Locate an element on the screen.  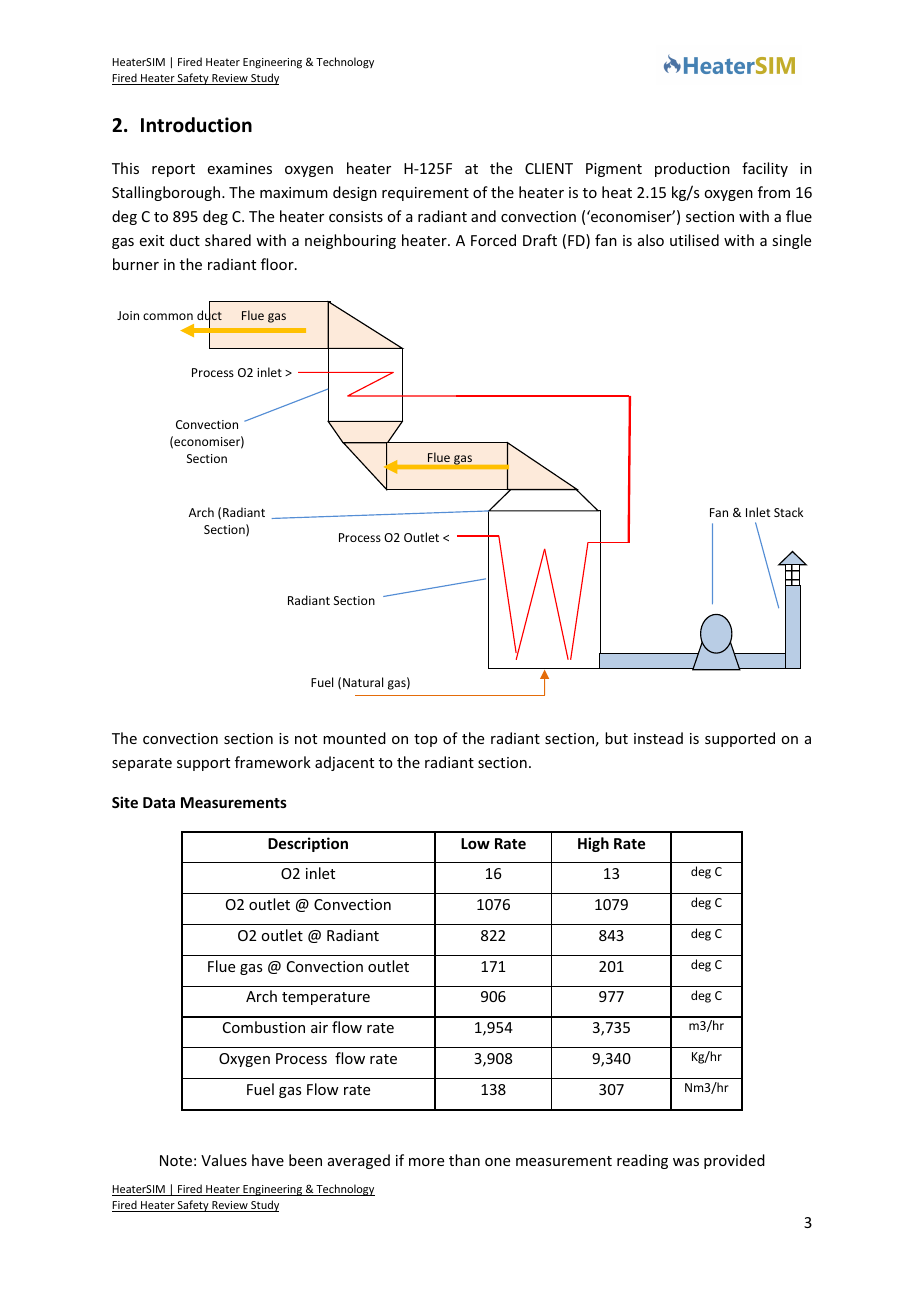
top is located at coordinates (425, 740).
